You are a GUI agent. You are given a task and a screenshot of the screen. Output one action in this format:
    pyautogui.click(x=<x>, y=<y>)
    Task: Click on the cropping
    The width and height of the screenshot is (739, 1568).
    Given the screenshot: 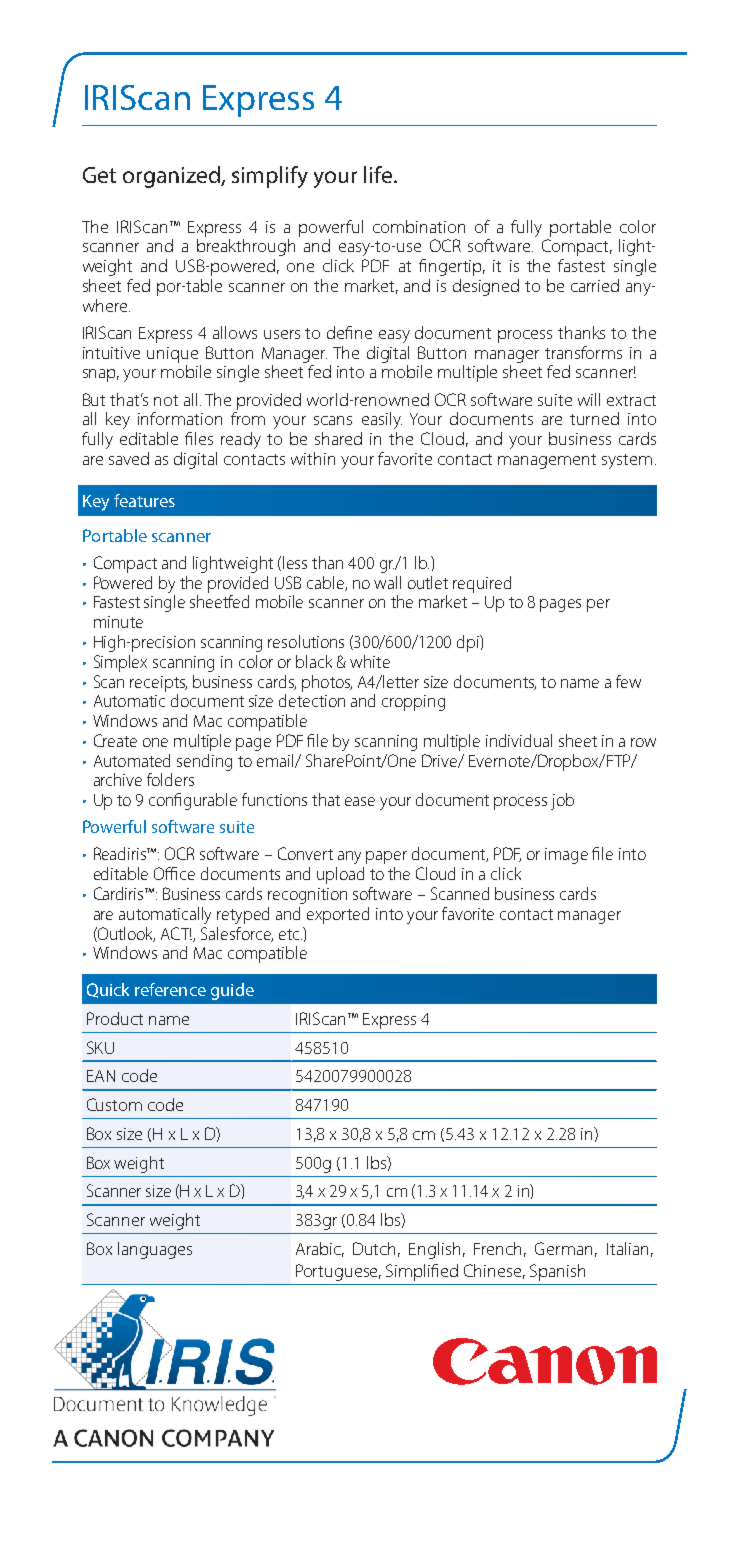 What is the action you would take?
    pyautogui.click(x=413, y=703)
